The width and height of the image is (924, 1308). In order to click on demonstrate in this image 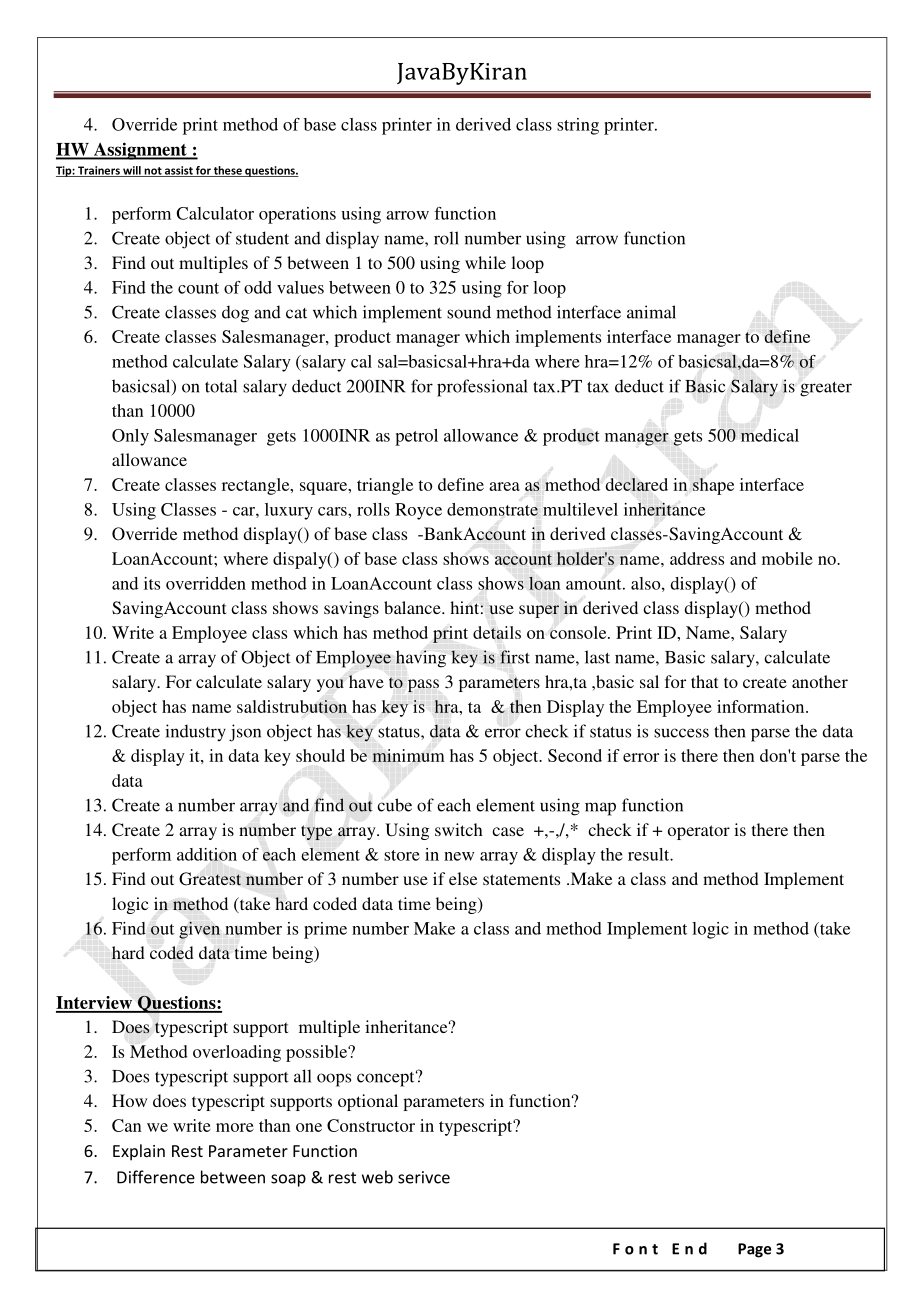, I will do `click(492, 509)`.
